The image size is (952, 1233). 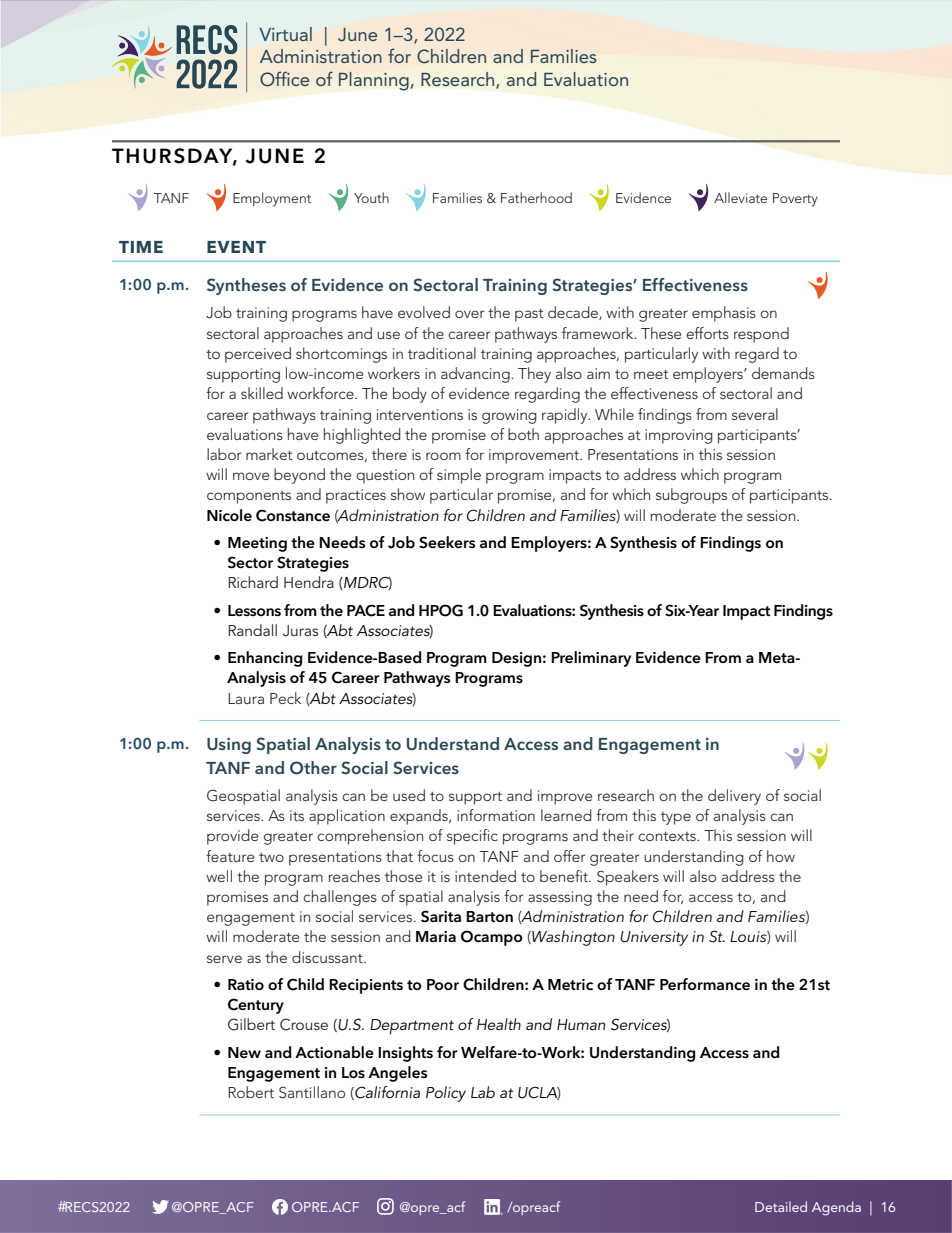 What do you see at coordinates (251, 1092) in the screenshot?
I see `Robert` at bounding box center [251, 1092].
